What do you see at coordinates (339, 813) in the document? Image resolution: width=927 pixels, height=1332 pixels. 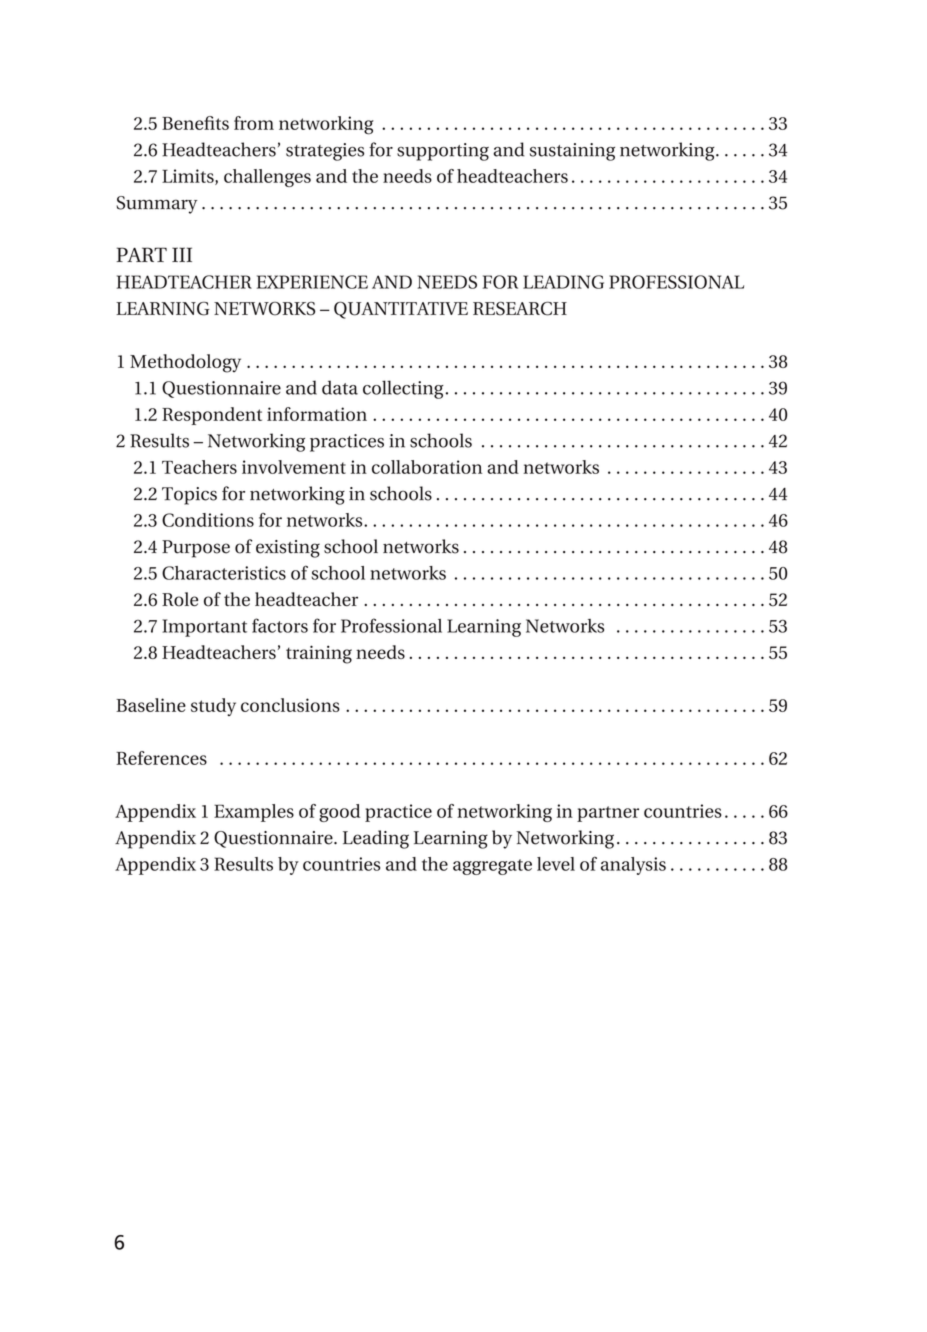 I see `good` at bounding box center [339, 813].
